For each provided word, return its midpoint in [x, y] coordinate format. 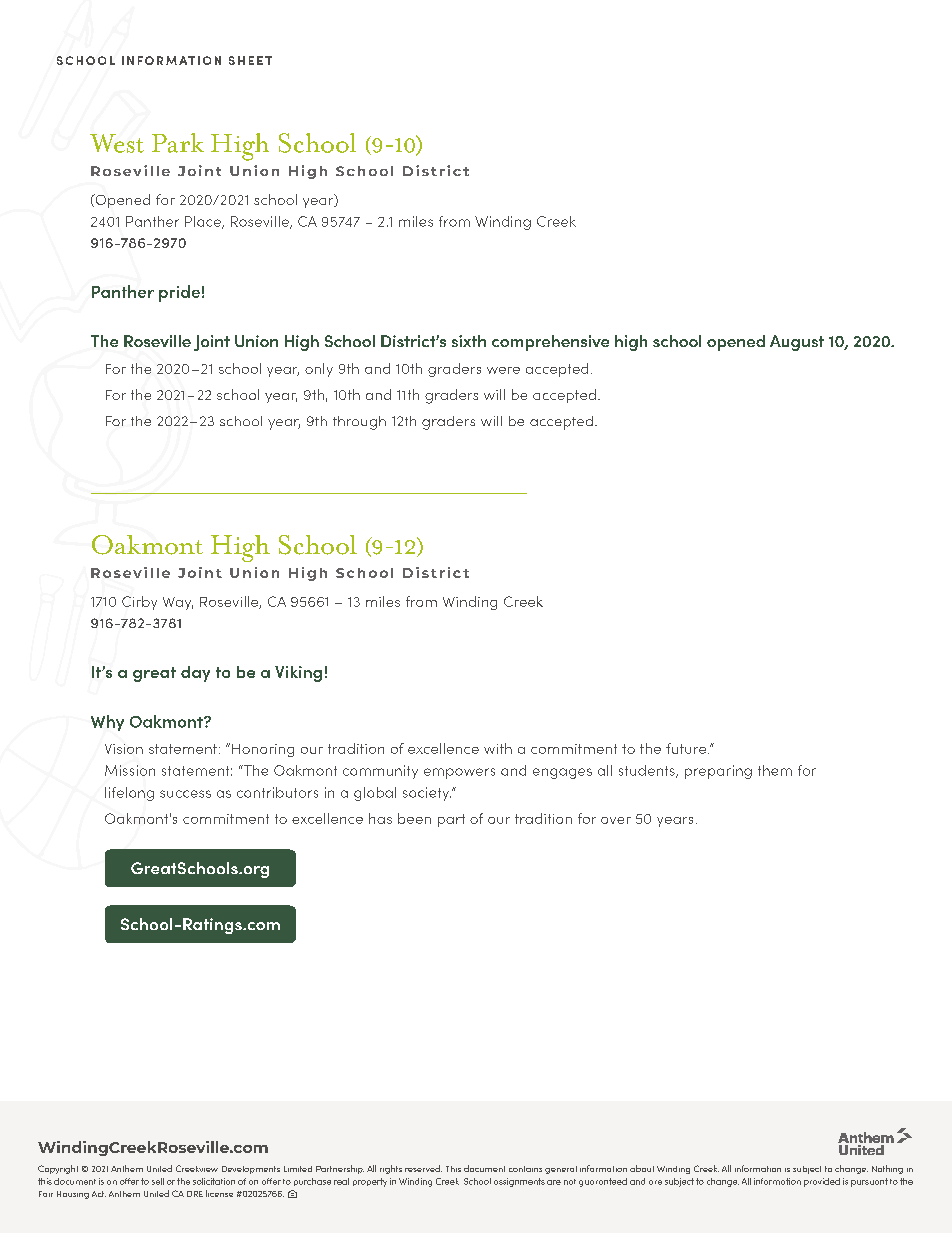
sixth [469, 341]
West [117, 143]
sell [158, 1181]
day [195, 674]
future [687, 748]
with [498, 748]
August [797, 343]
